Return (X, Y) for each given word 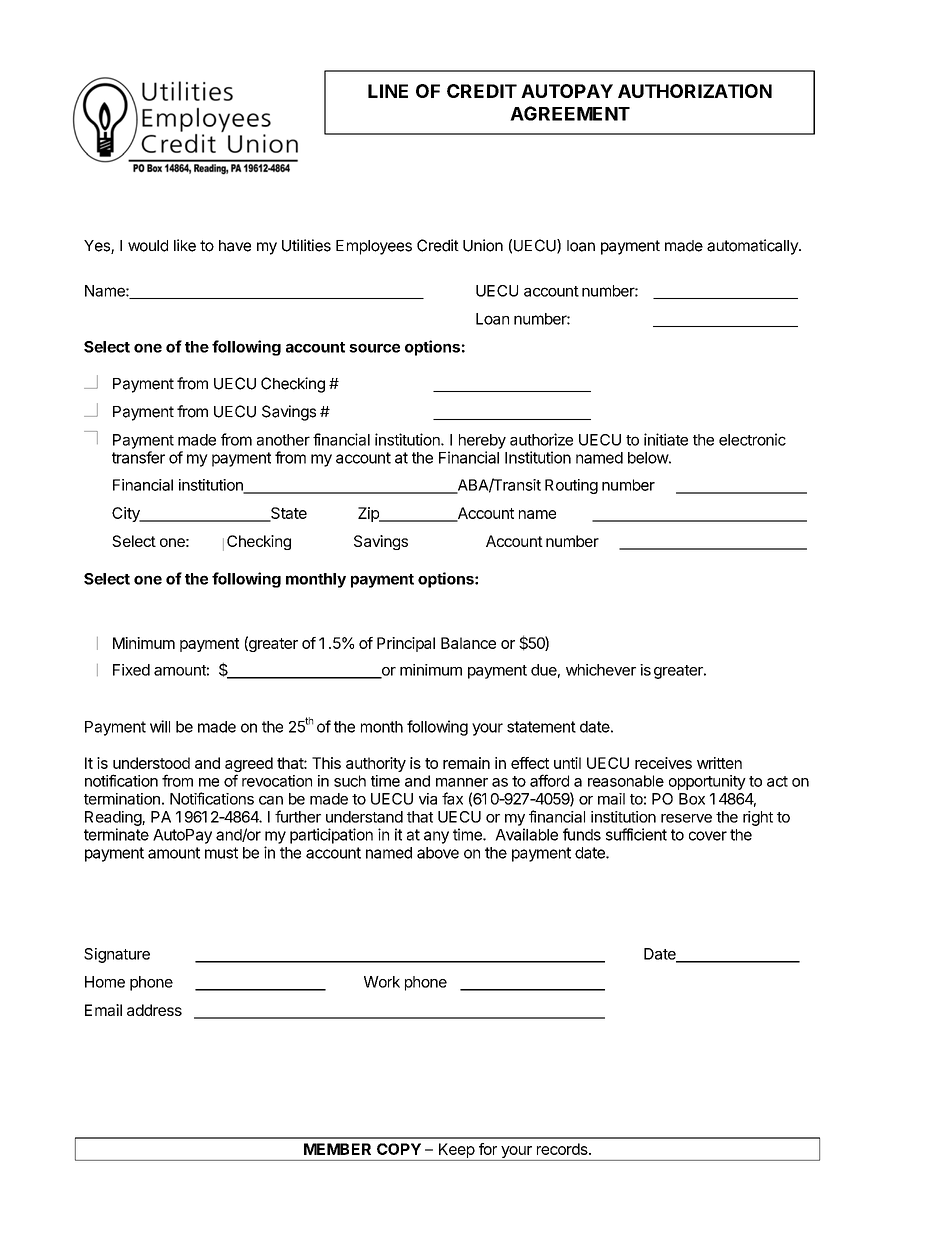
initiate (666, 439)
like (185, 245)
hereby (482, 441)
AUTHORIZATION (695, 91)
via (428, 799)
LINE (388, 91)
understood (151, 763)
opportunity (707, 782)
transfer (138, 457)
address (154, 1010)
